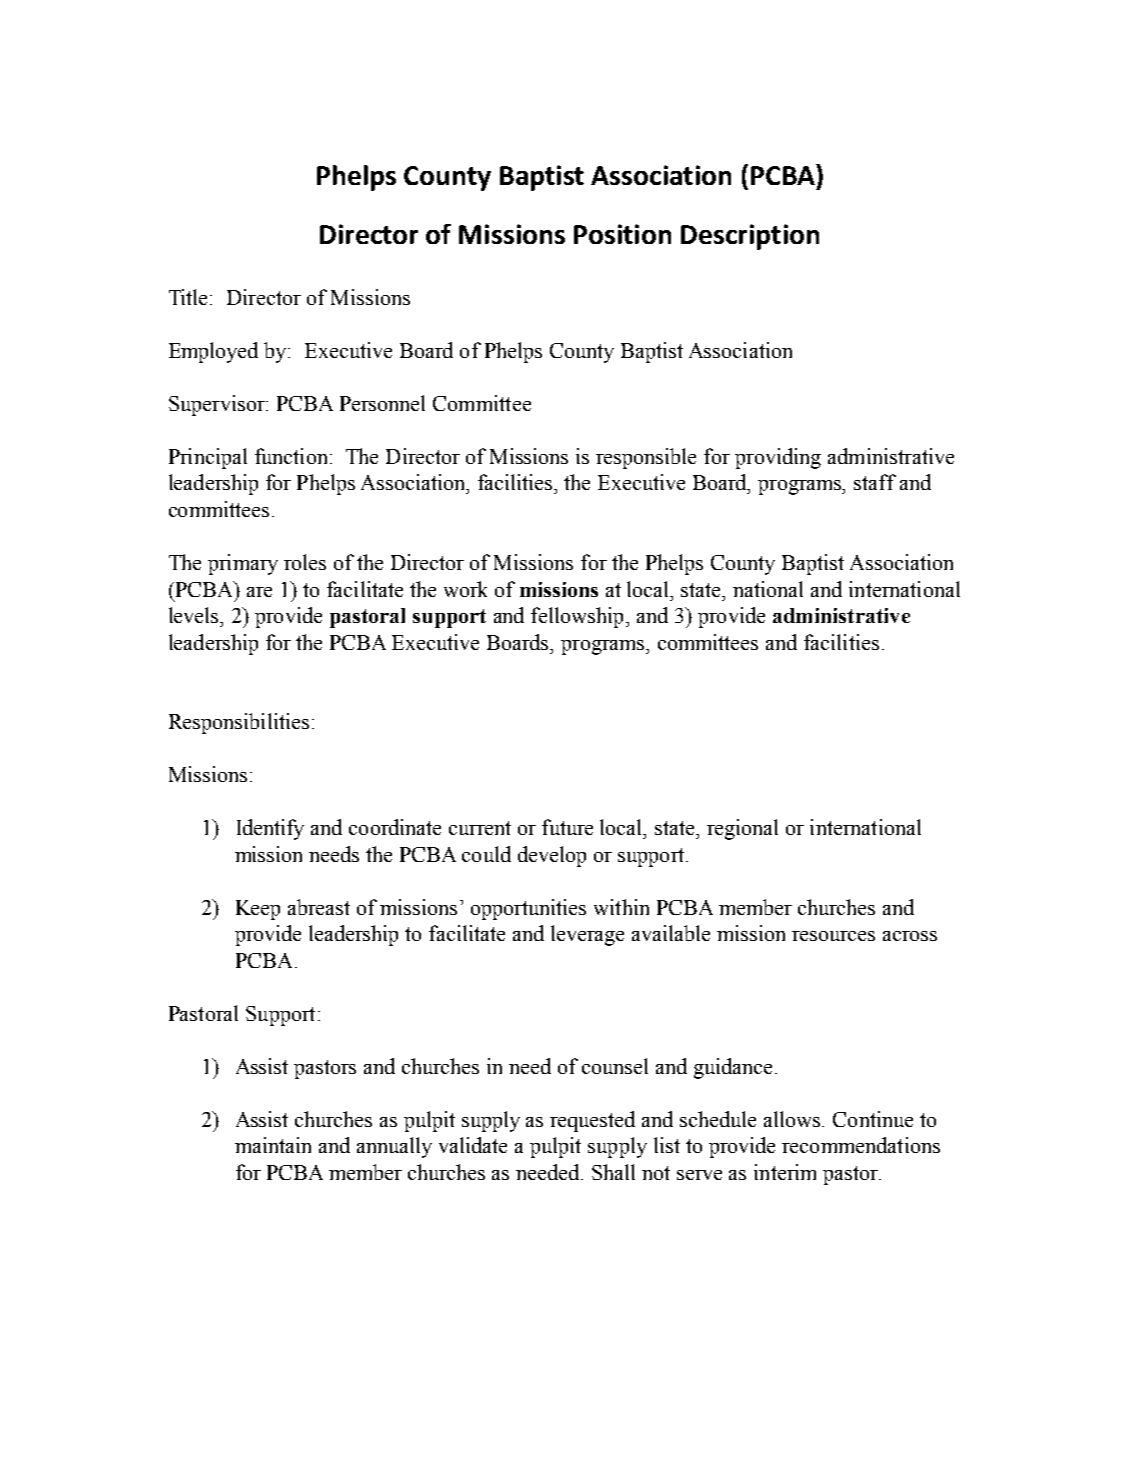 The height and width of the image is (1474, 1139). Describe the element at coordinates (239, 723) in the image. I see `Responsibilities` at that location.
